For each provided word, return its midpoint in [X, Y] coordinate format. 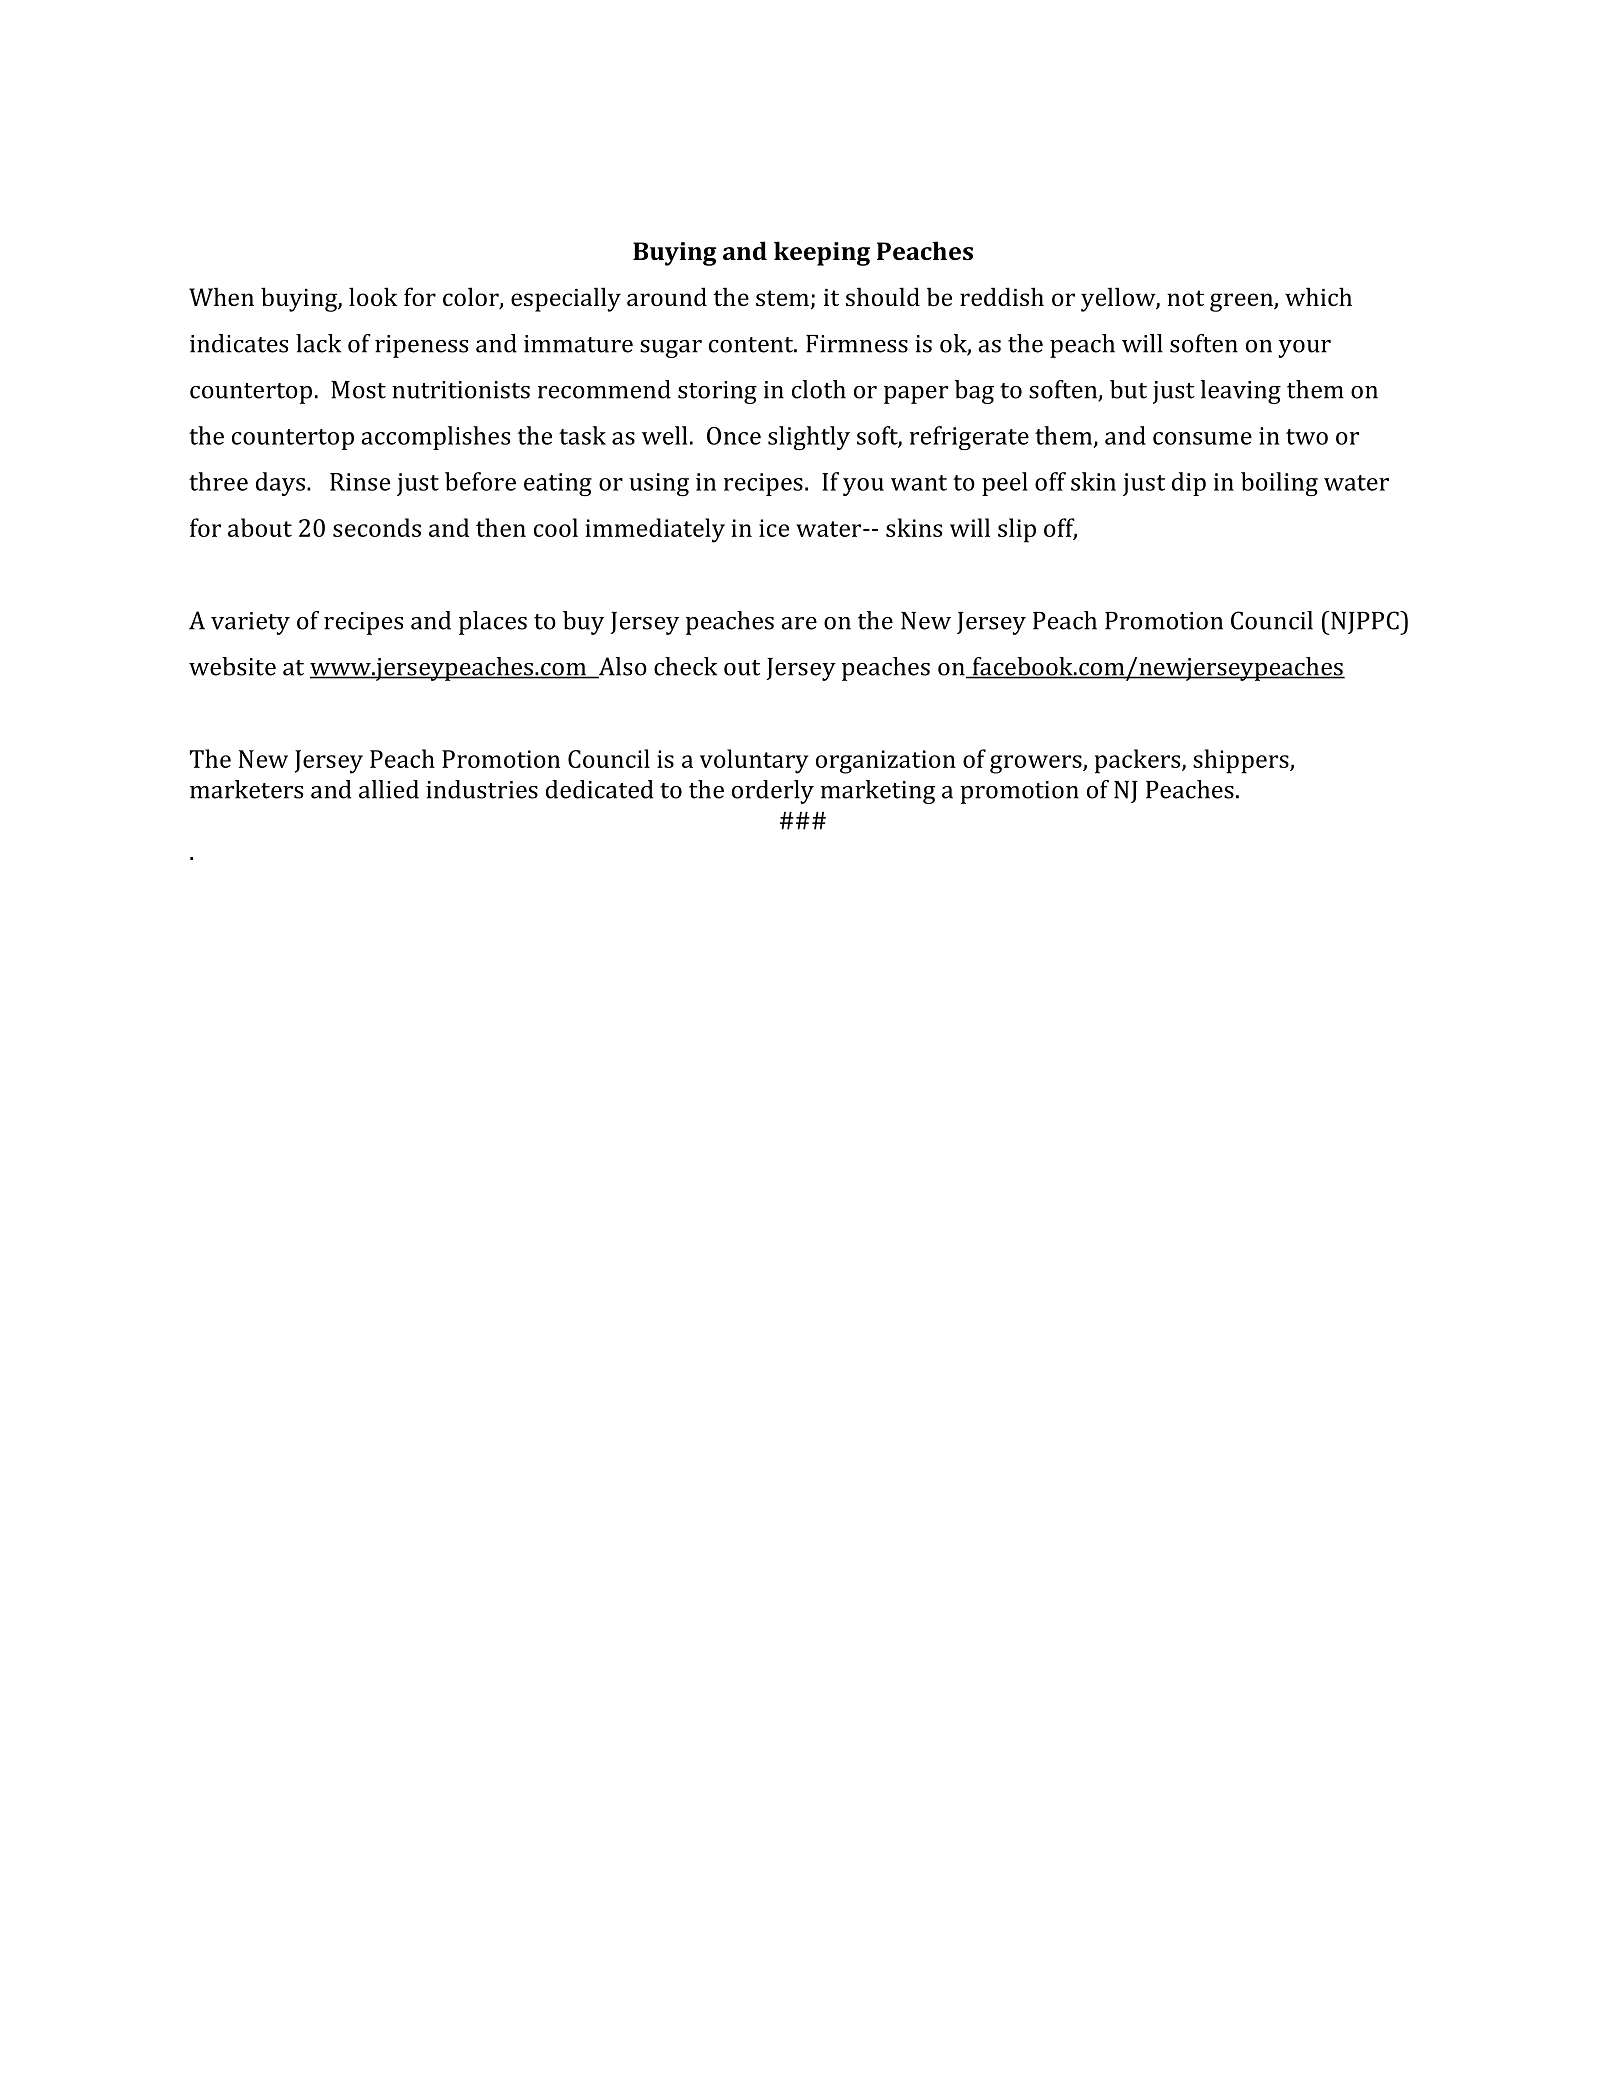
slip [1017, 530]
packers [1139, 761]
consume [1202, 438]
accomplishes [435, 438]
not [1185, 298]
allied [389, 789]
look [373, 296]
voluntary [754, 761]
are [799, 623]
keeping [822, 253]
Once [734, 436]
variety [250, 623]
